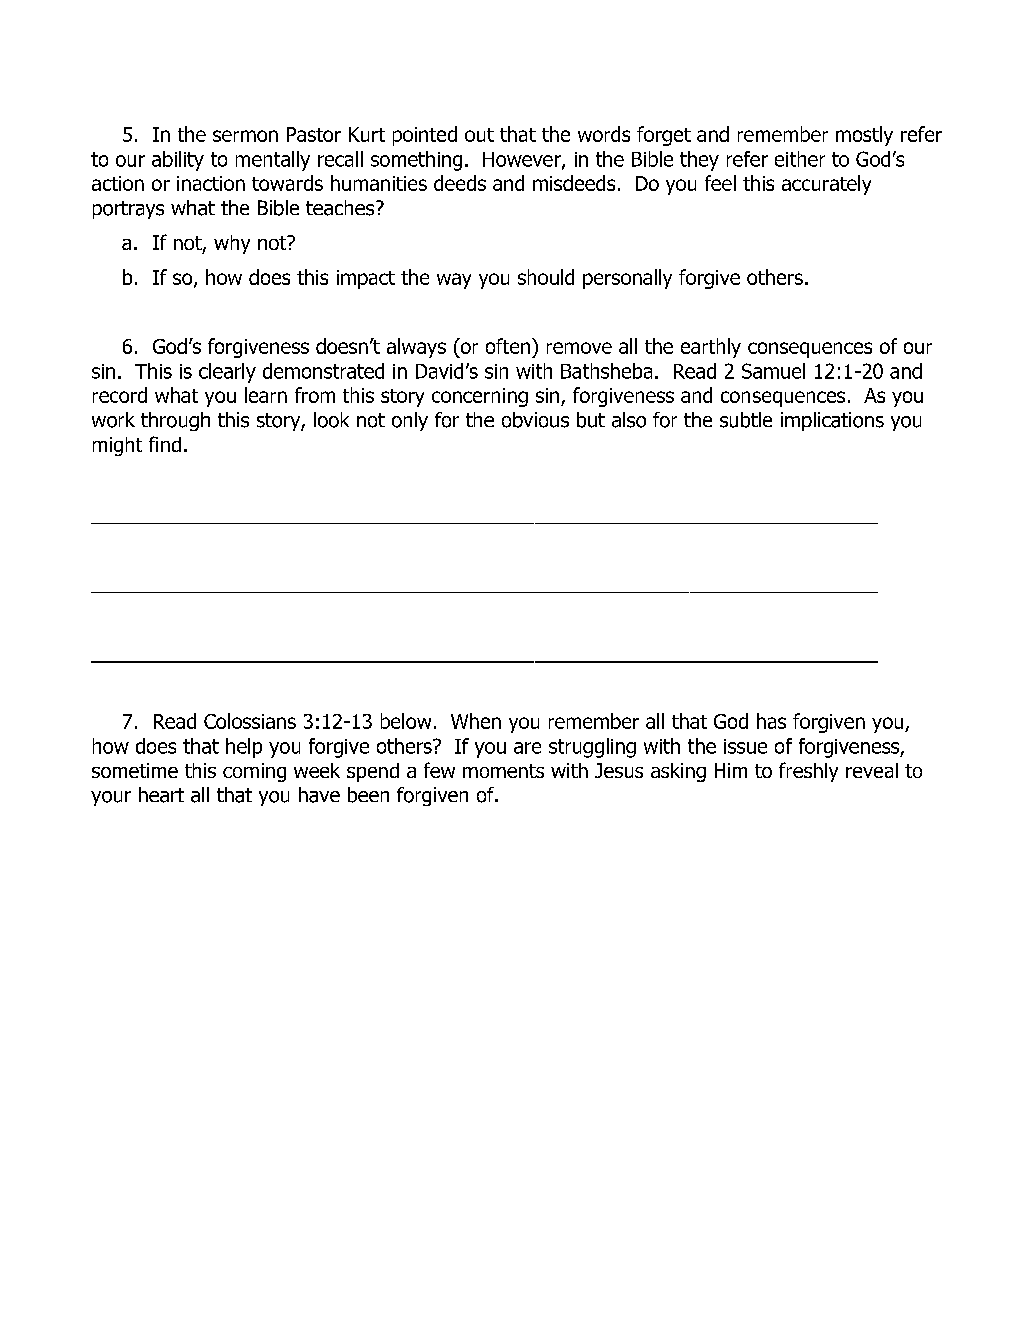 This image has width=1035, height=1339. What do you see at coordinates (165, 444) in the image?
I see `find` at bounding box center [165, 444].
